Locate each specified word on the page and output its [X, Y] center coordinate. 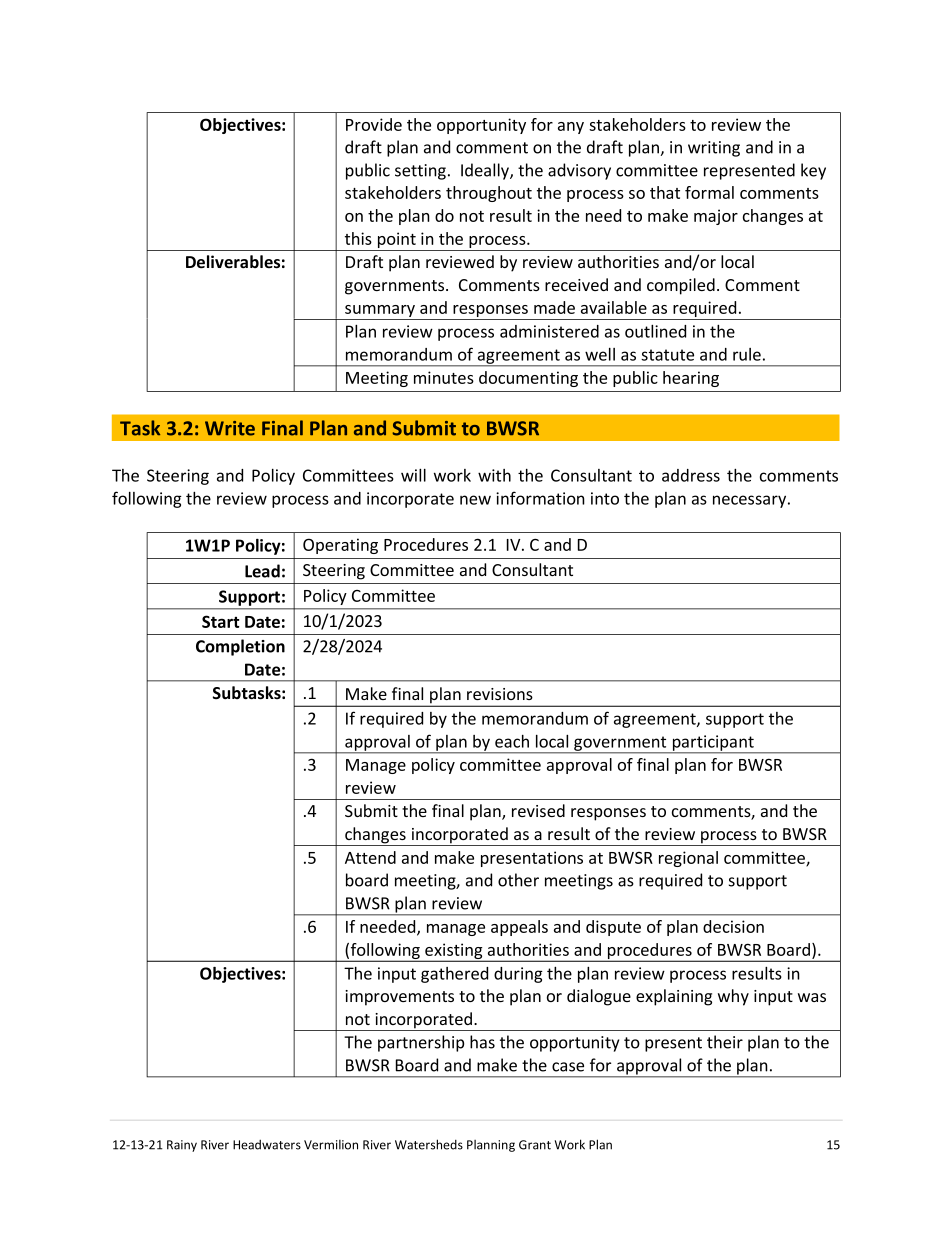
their [725, 1042]
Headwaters [267, 1145]
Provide [374, 124]
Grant [535, 1145]
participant [713, 744]
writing [714, 149]
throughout [489, 194]
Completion [240, 647]
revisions [500, 694]
